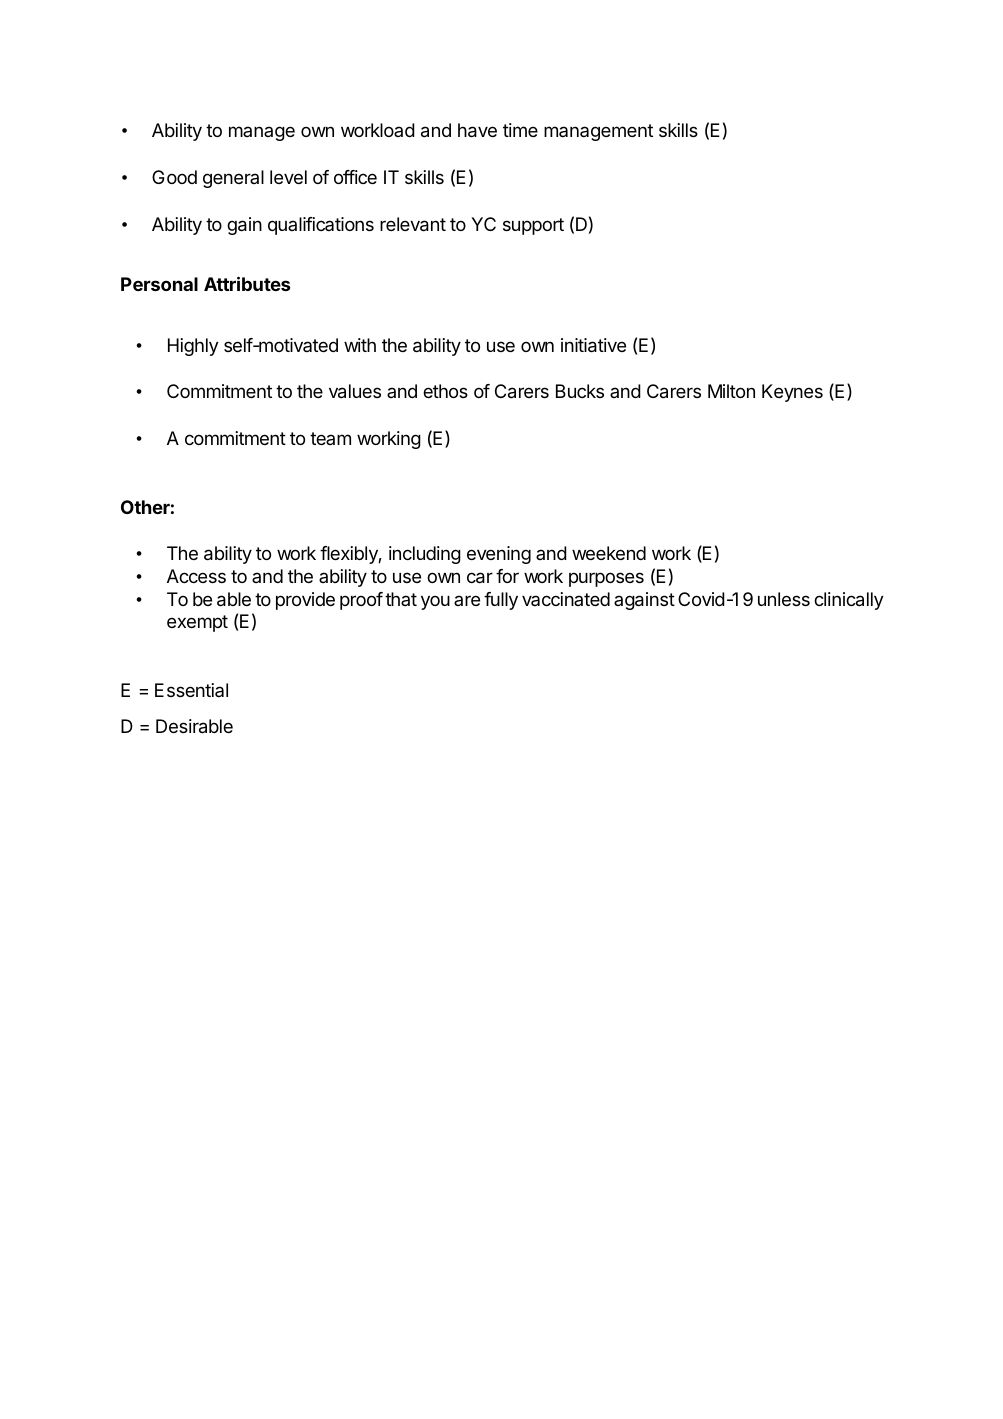 The height and width of the image is (1419, 1003). Describe the element at coordinates (501, 601) in the image. I see `fully` at that location.
